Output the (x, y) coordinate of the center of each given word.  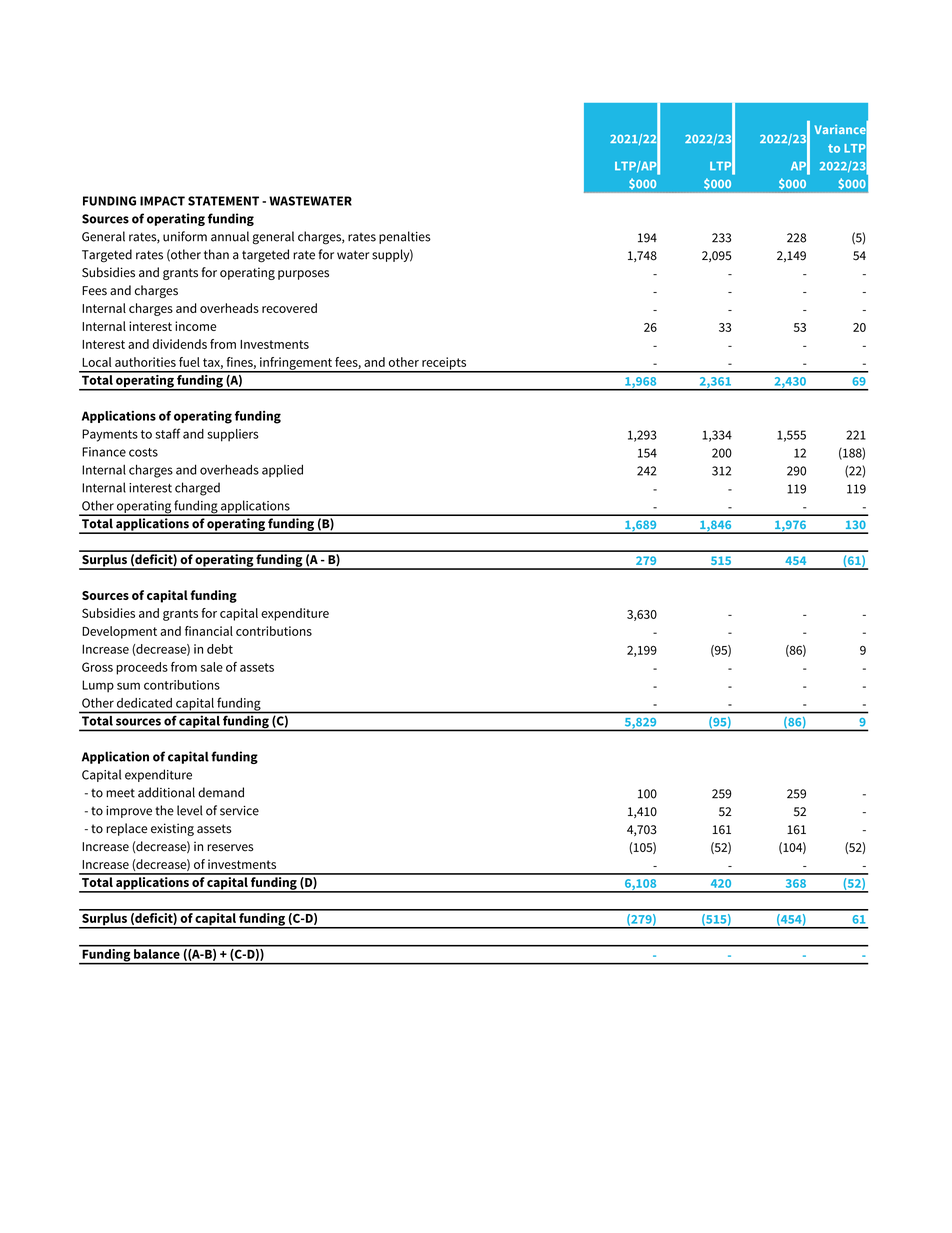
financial (209, 631)
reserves (230, 848)
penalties (405, 237)
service (239, 811)
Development (119, 632)
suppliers (233, 435)
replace (126, 829)
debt (220, 649)
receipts (444, 364)
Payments (110, 435)
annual (230, 236)
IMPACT (162, 201)
